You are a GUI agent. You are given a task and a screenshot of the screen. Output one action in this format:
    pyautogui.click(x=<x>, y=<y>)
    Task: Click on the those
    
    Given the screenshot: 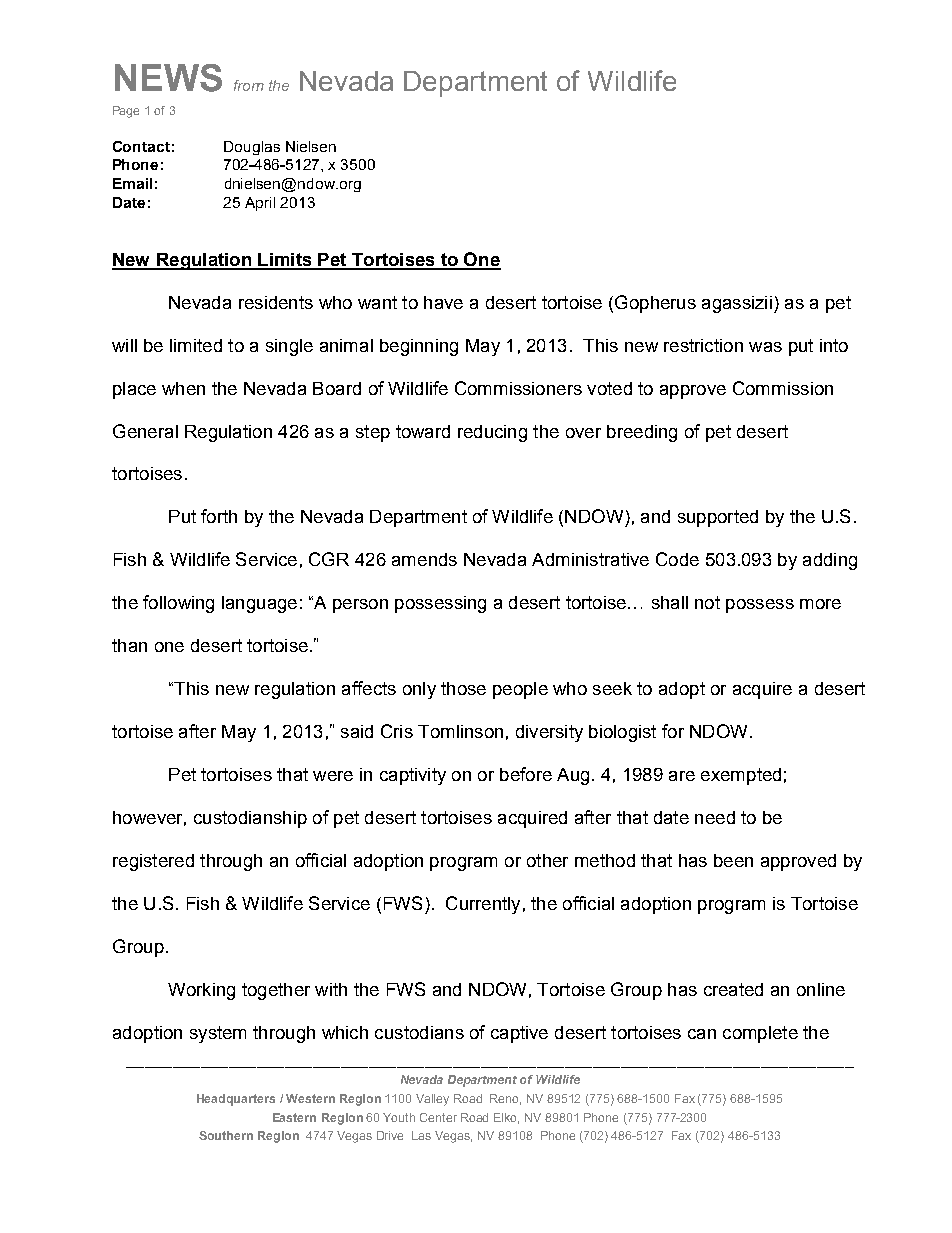 What is the action you would take?
    pyautogui.click(x=463, y=688)
